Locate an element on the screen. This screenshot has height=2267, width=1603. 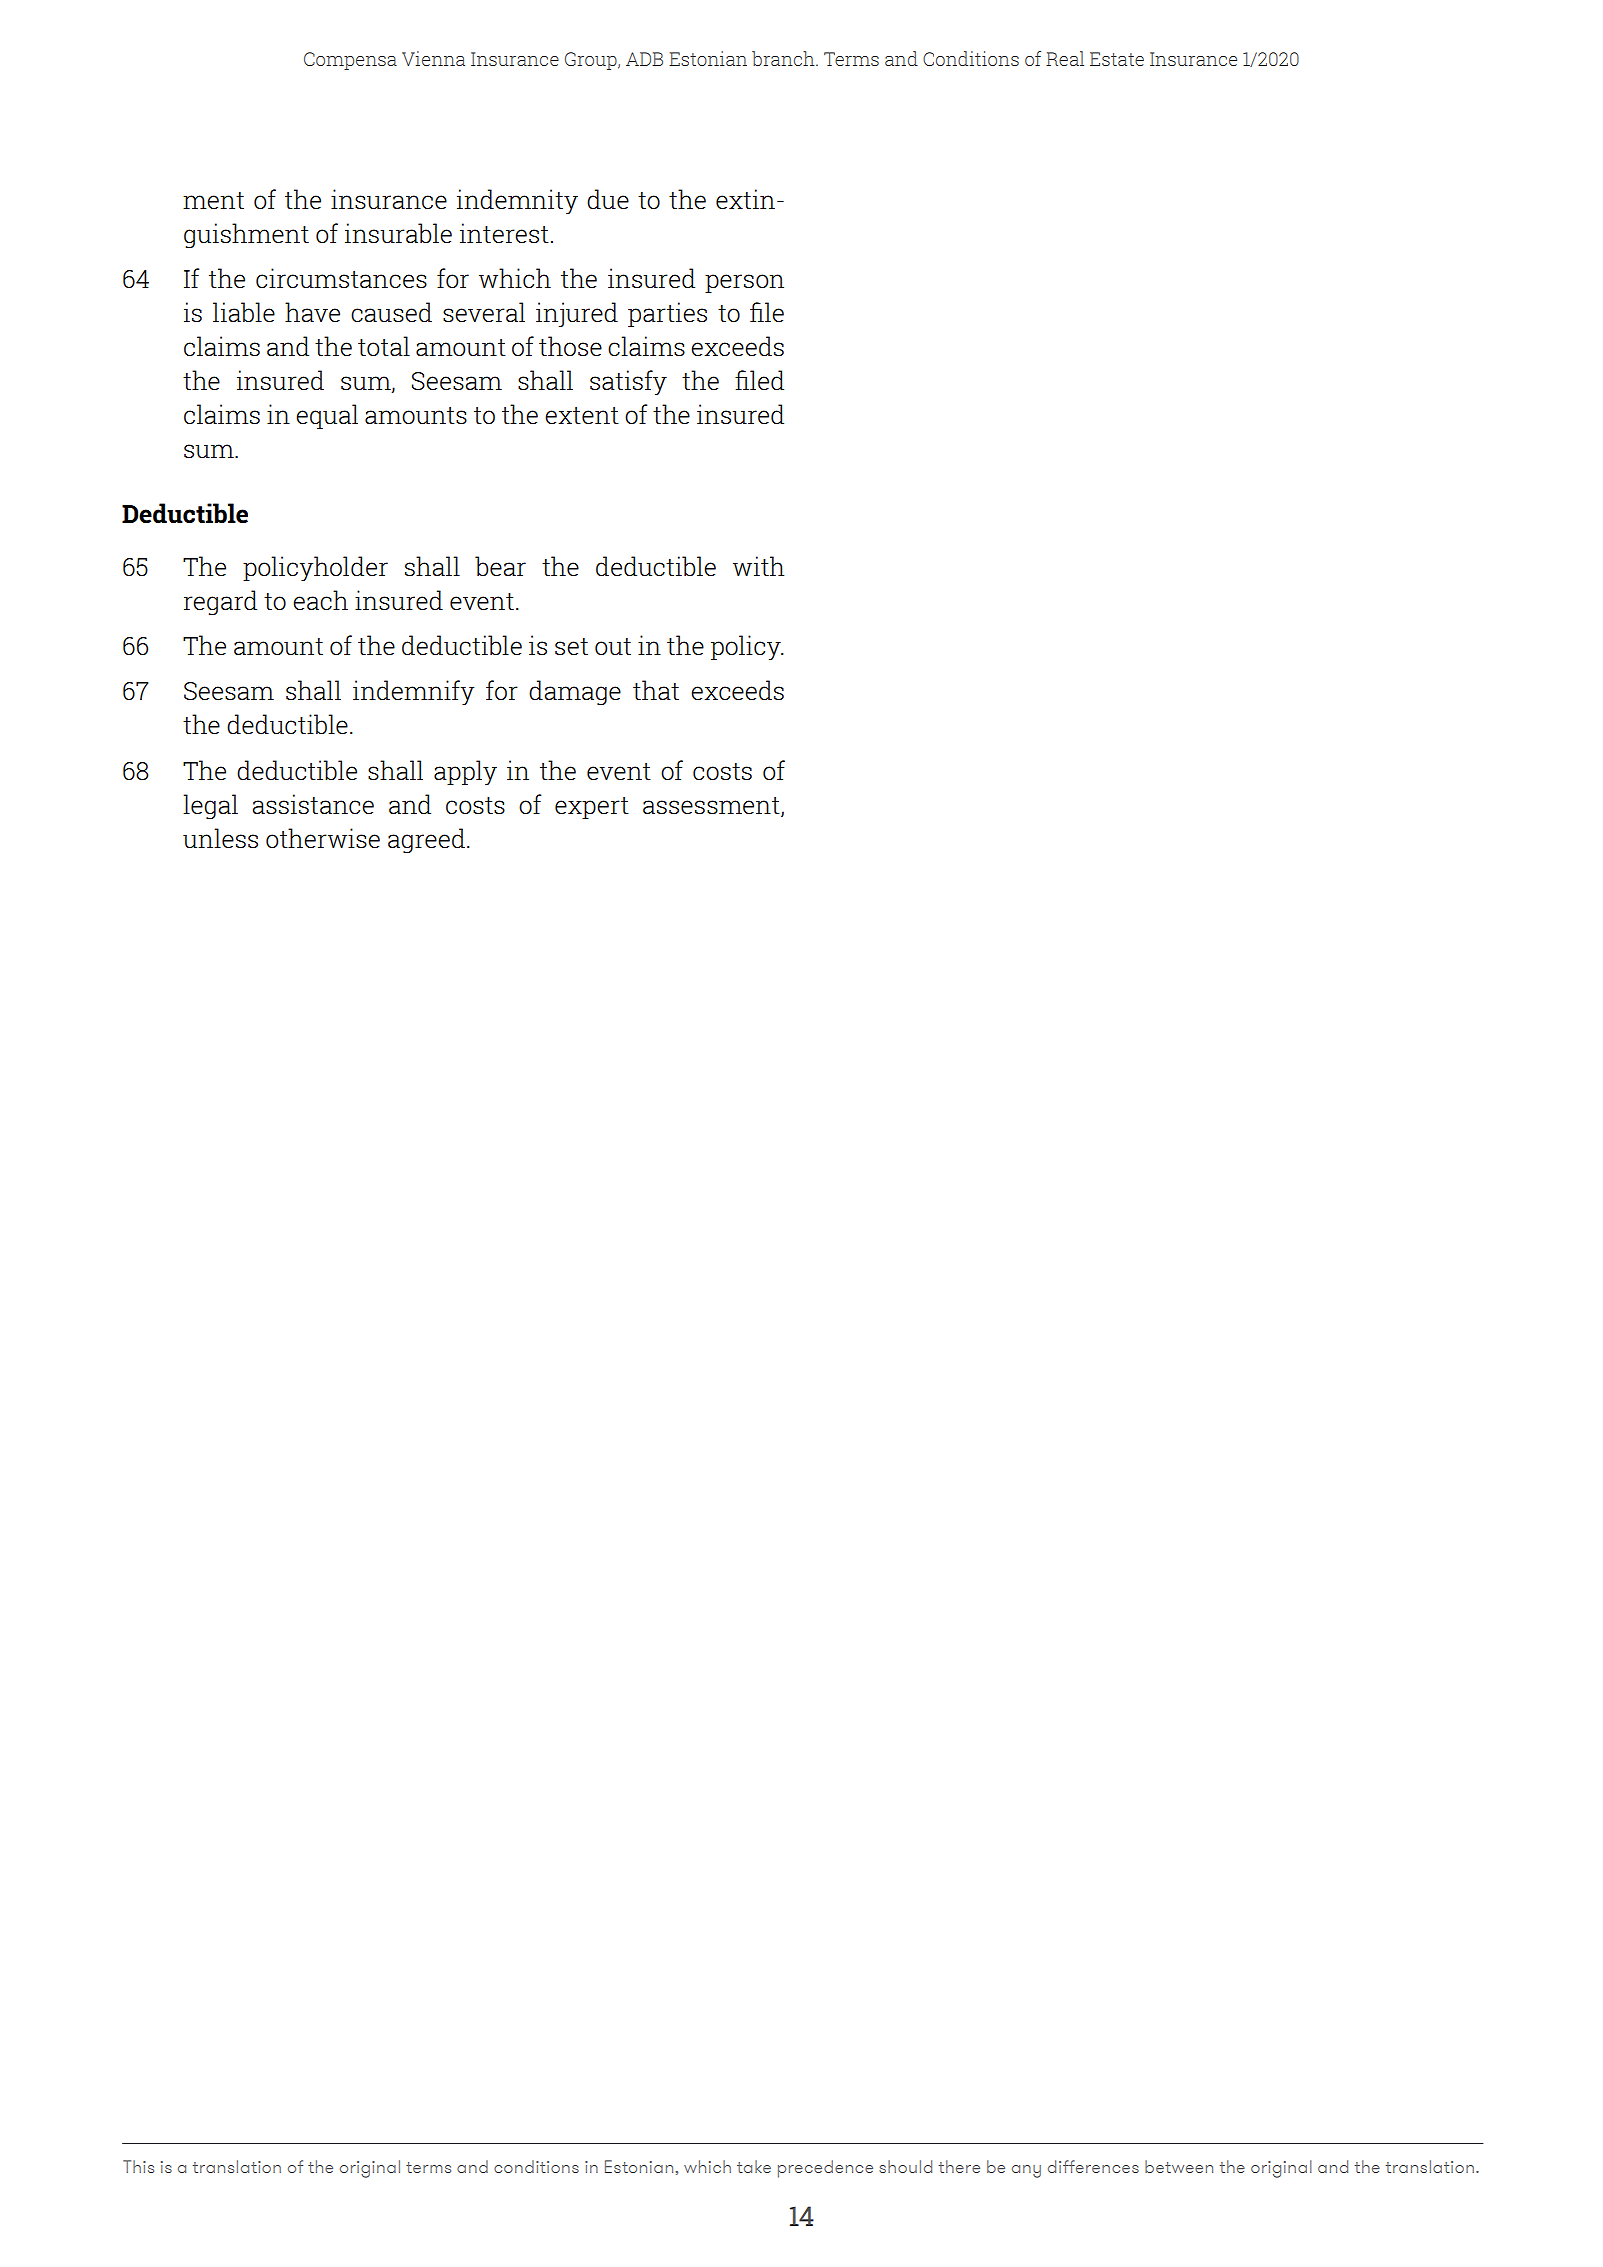
assistance is located at coordinates (313, 804).
